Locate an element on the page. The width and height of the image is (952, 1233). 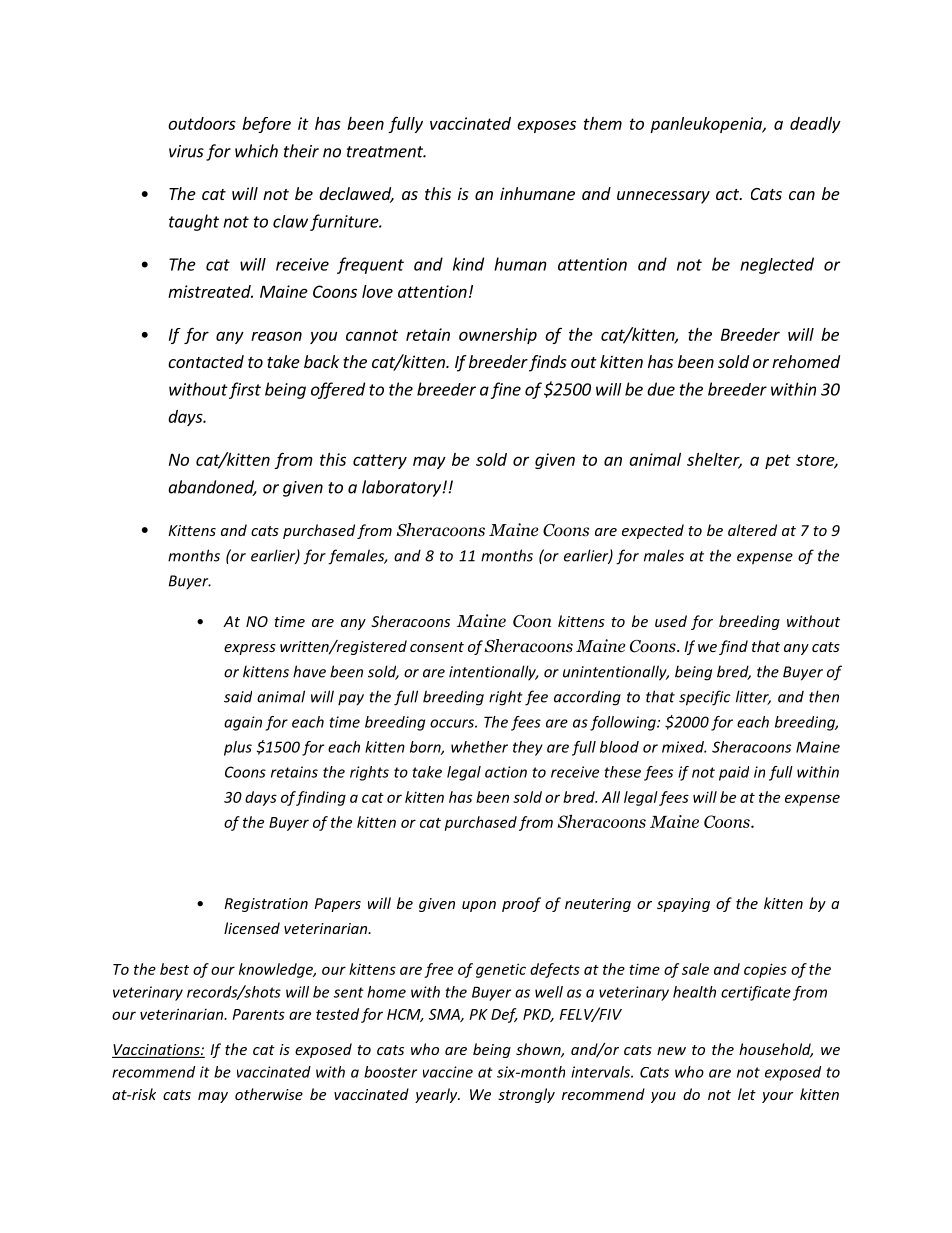
otherwise is located at coordinates (269, 1094).
